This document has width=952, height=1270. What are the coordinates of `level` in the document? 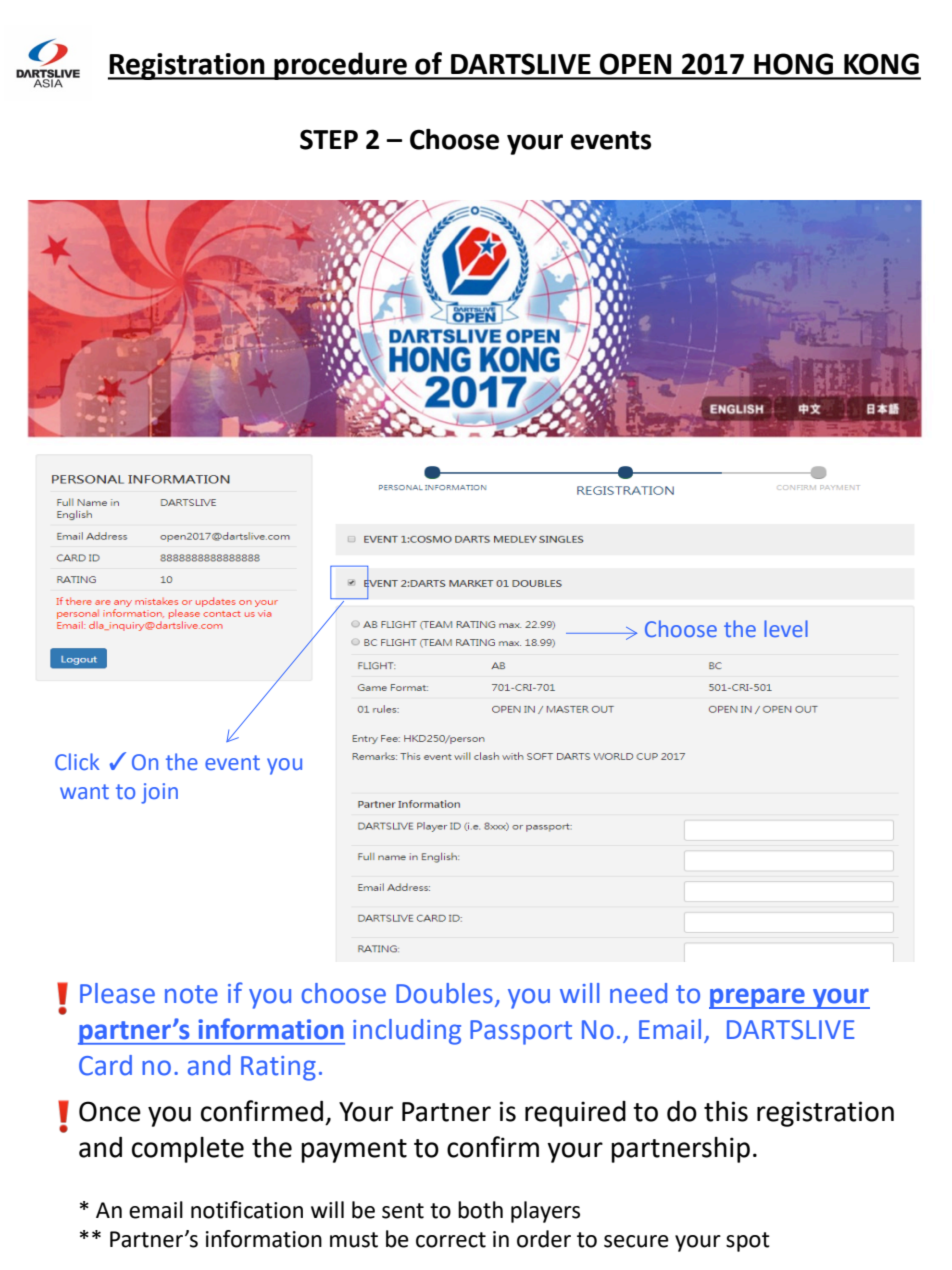 It's located at (786, 628).
